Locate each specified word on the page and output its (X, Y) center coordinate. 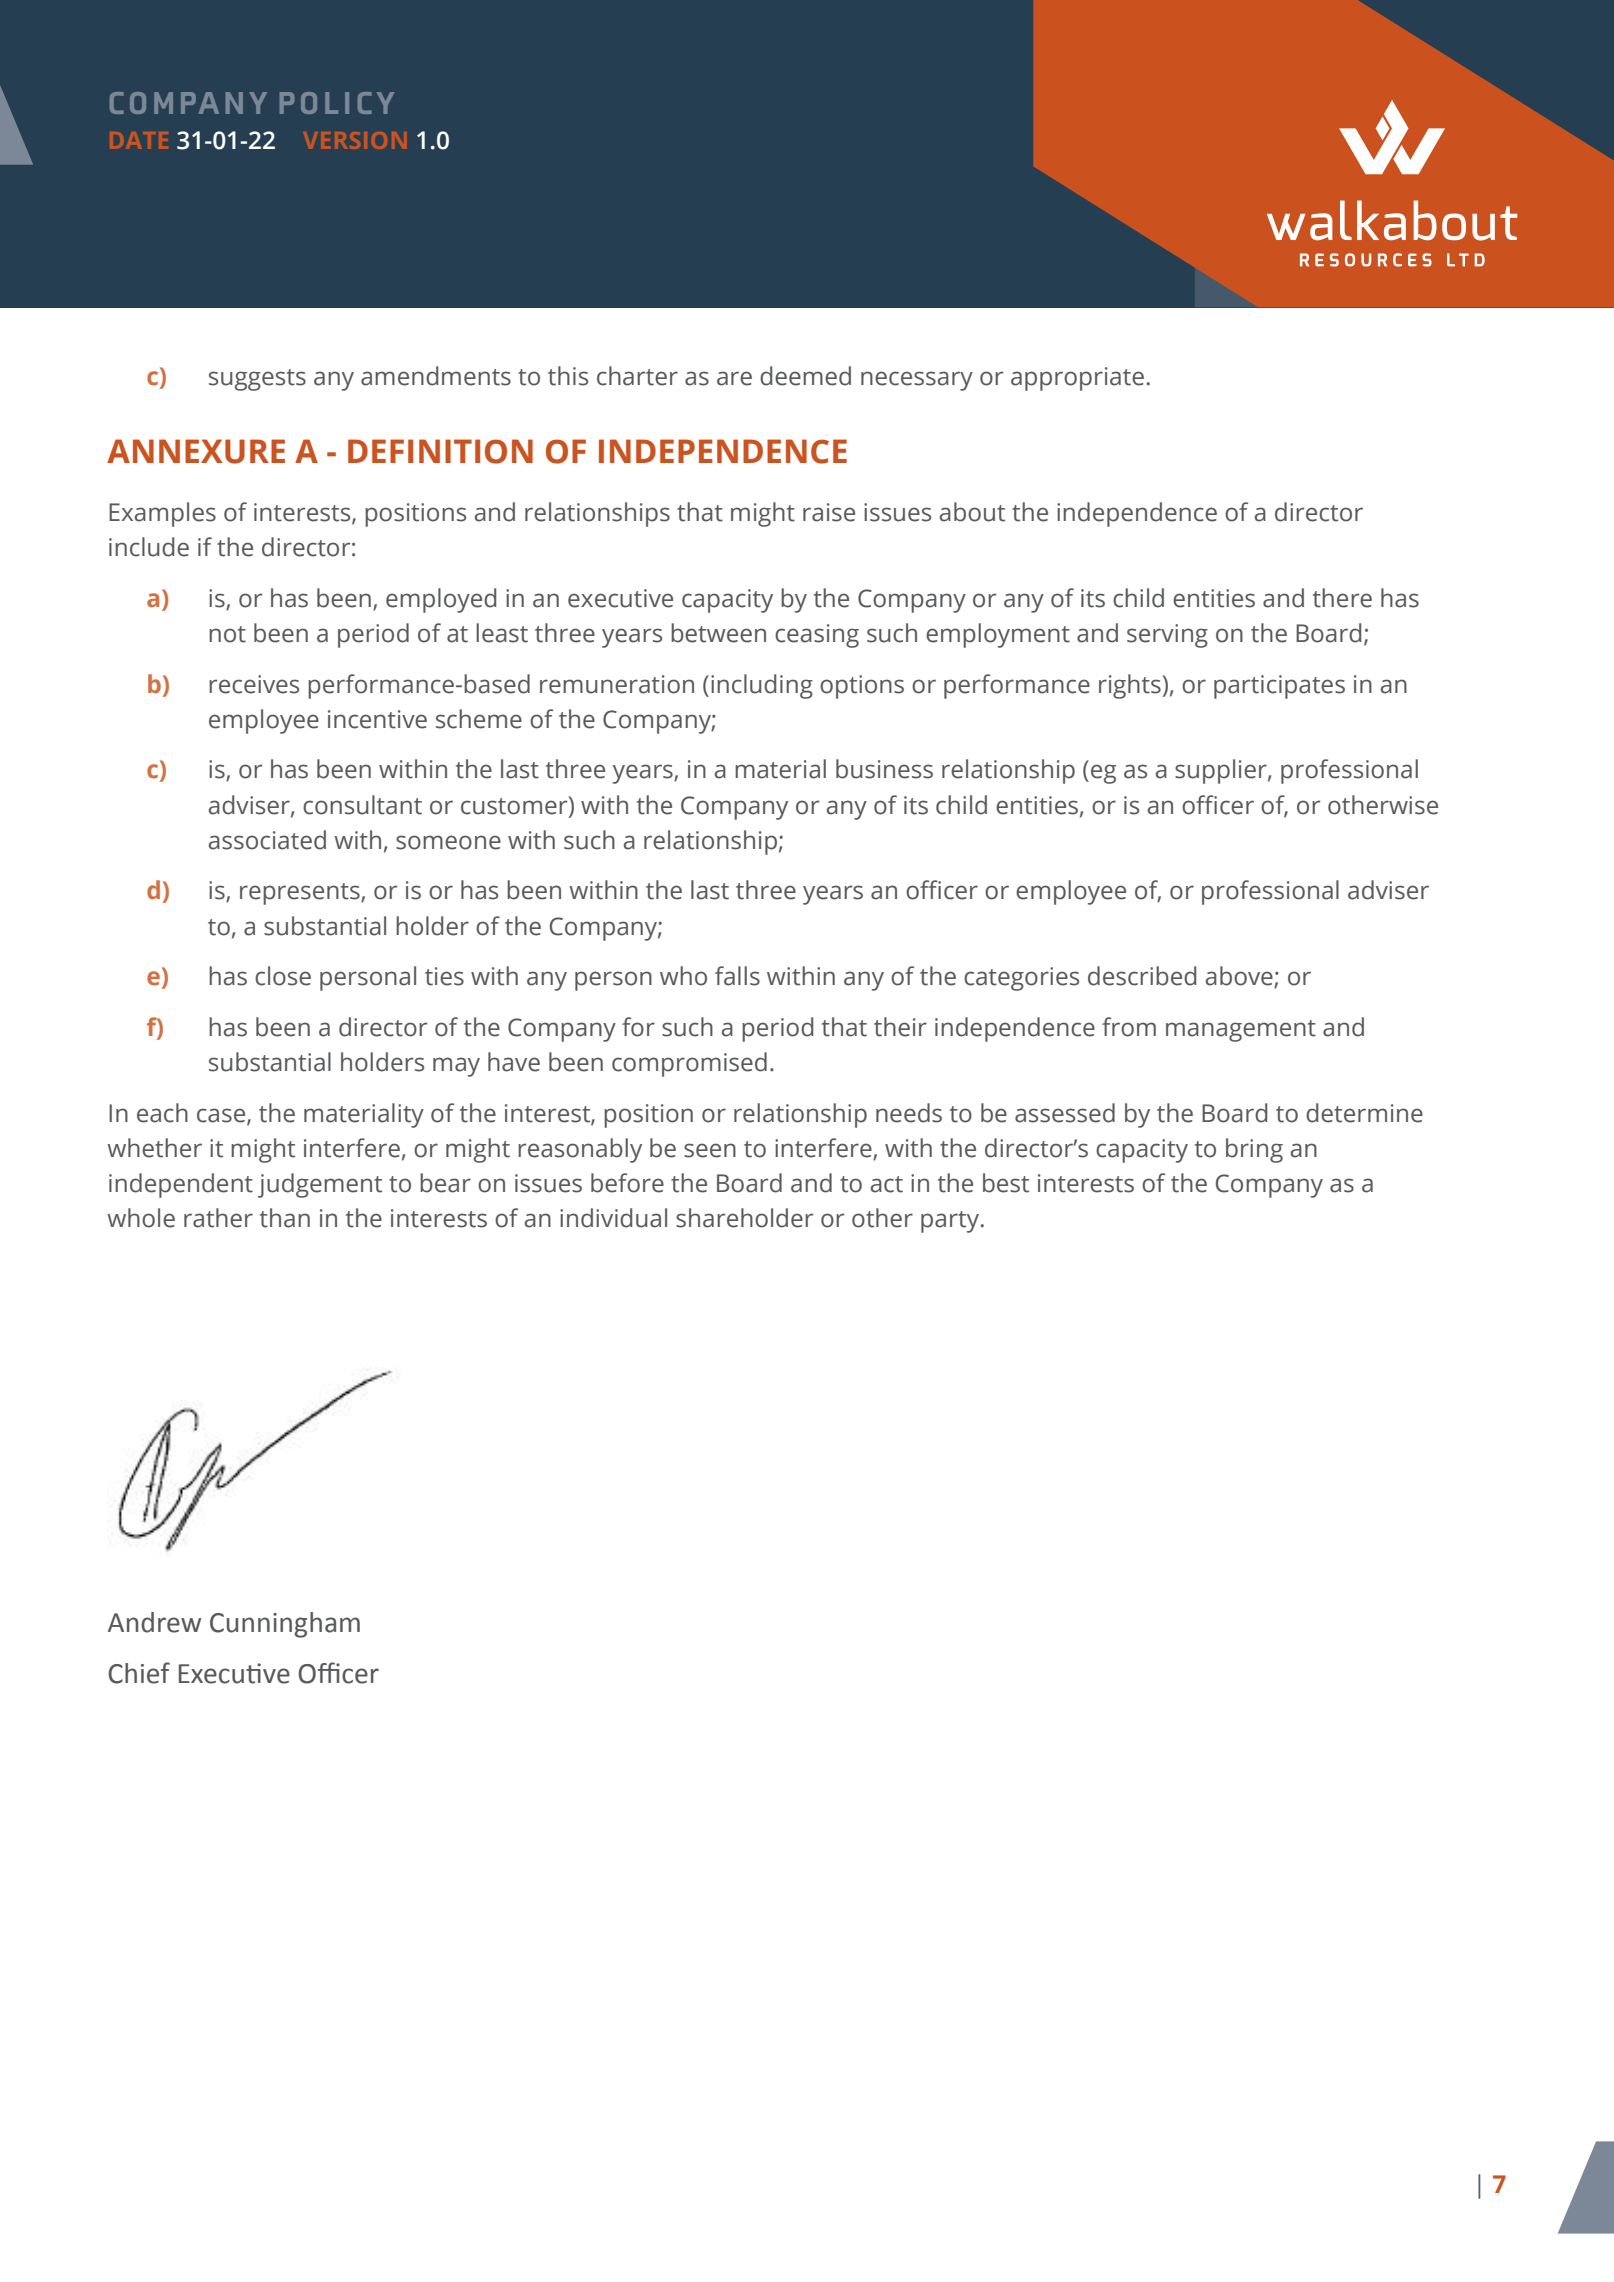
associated (267, 840)
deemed (805, 376)
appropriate (1077, 379)
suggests (257, 380)
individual (613, 1218)
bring (1254, 1150)
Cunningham (285, 1625)
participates (1279, 687)
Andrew (154, 1622)
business (884, 769)
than (285, 1218)
